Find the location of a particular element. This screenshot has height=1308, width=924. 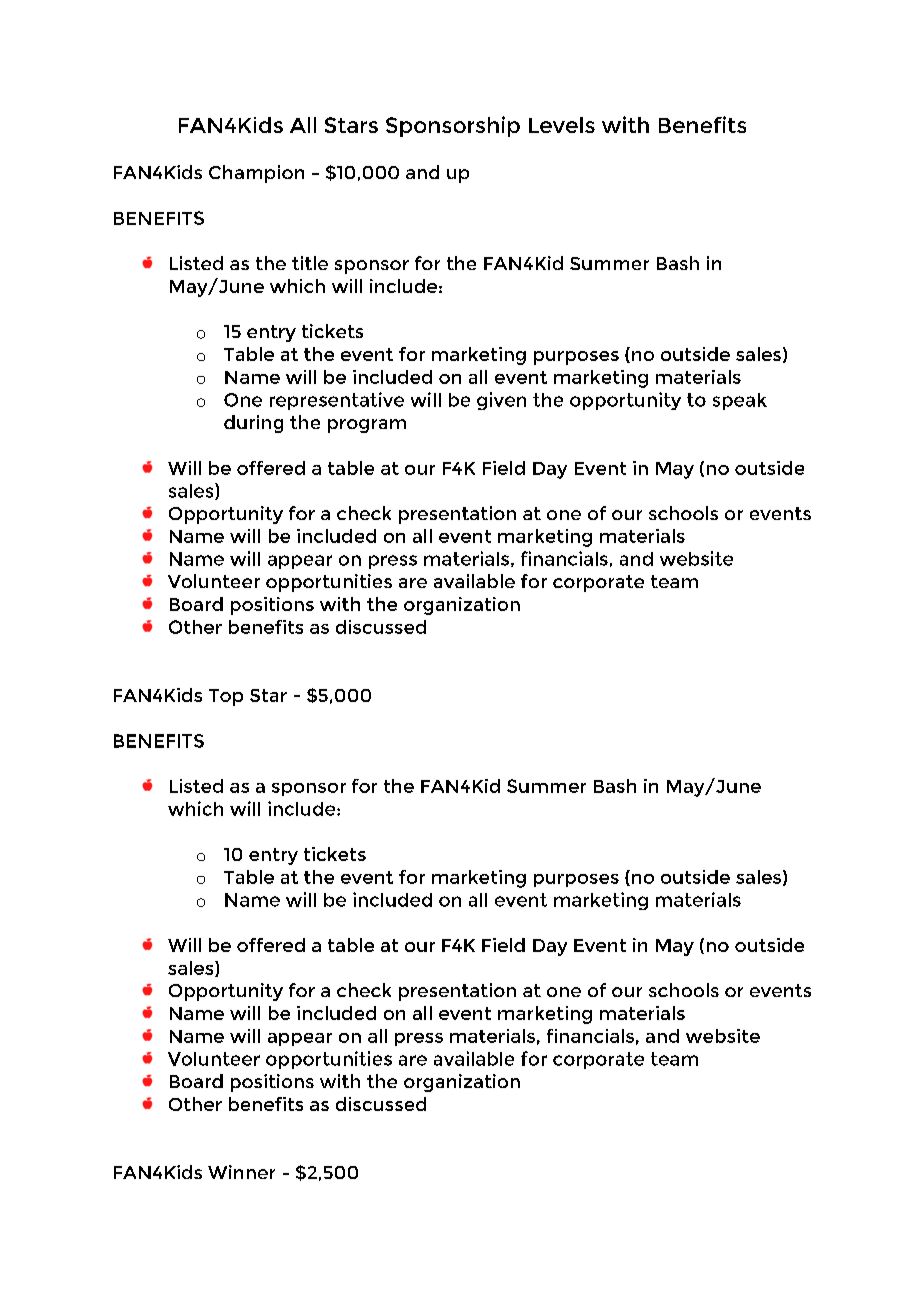

Winner is located at coordinates (241, 1172).
